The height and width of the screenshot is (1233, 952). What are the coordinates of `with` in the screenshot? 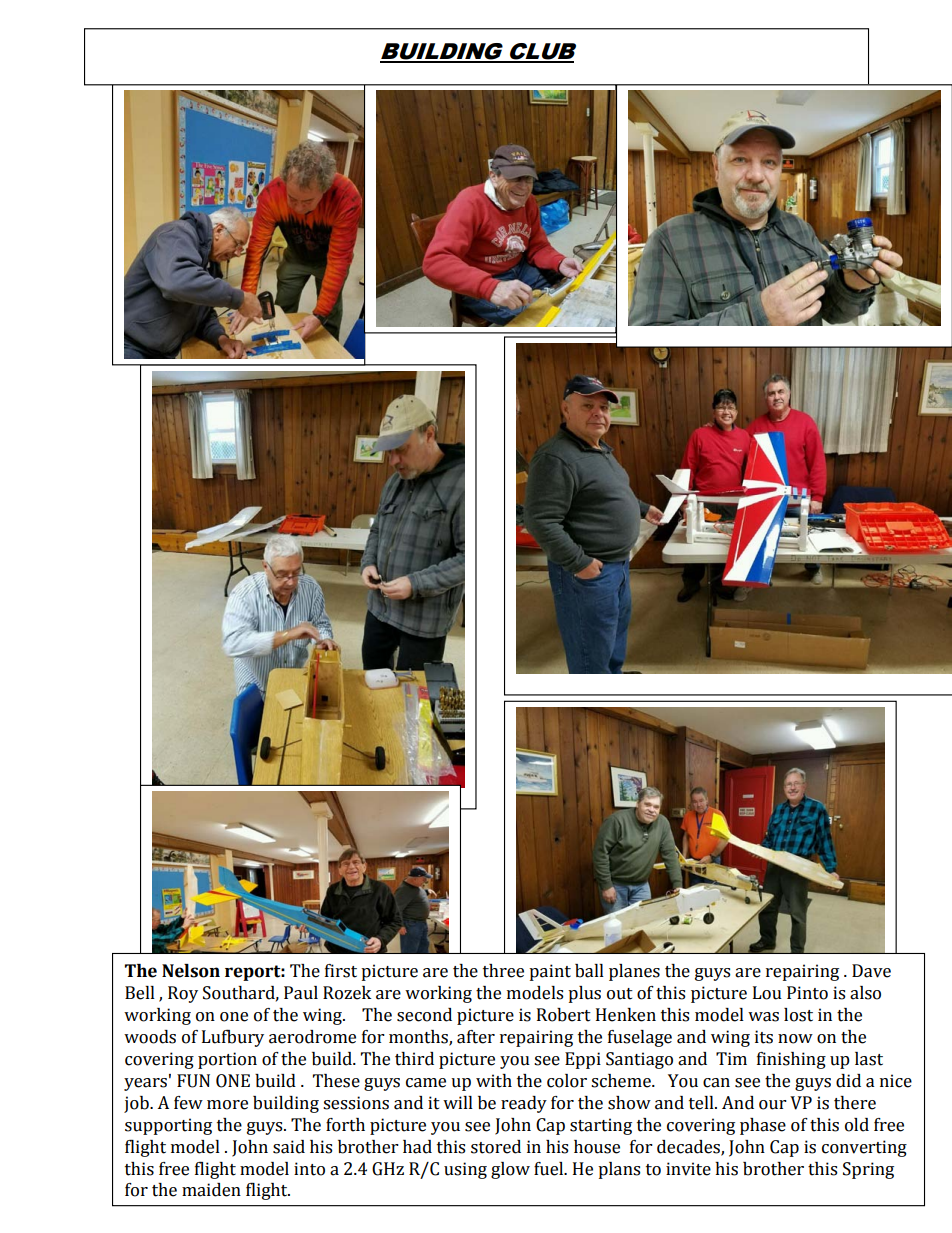 It's located at (494, 1081).
